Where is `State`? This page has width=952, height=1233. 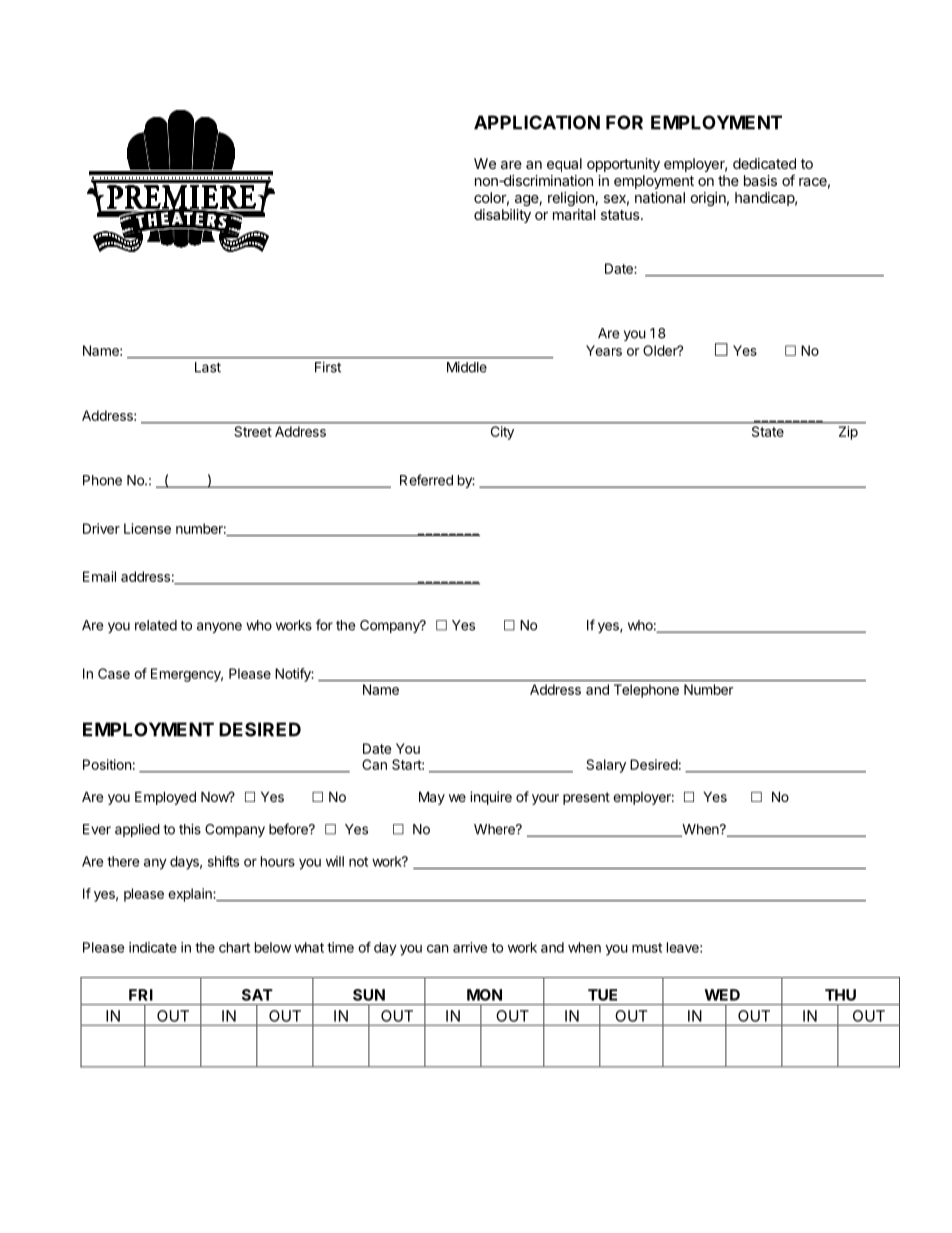
State is located at coordinates (768, 431).
